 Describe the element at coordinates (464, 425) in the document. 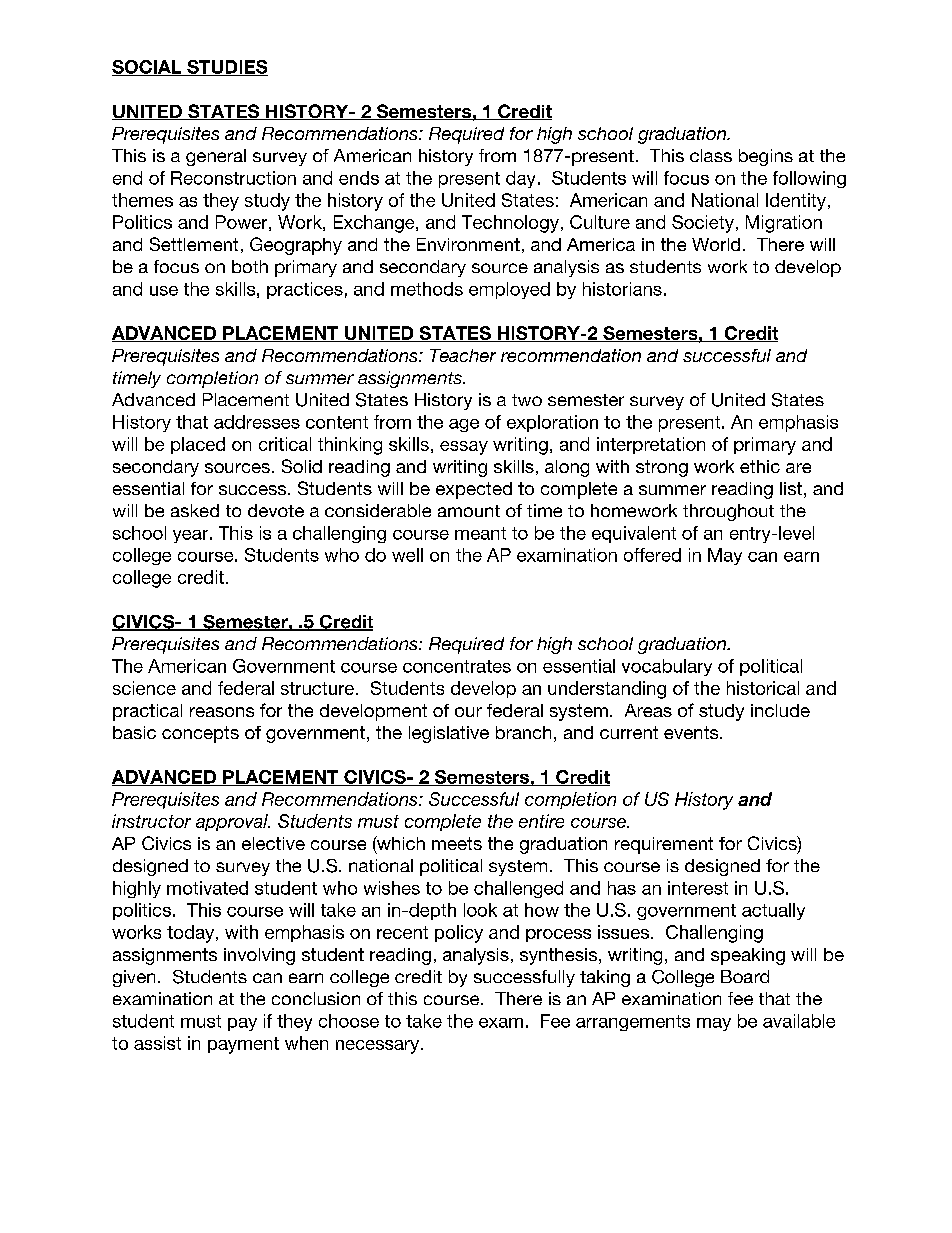

I see `age` at that location.
